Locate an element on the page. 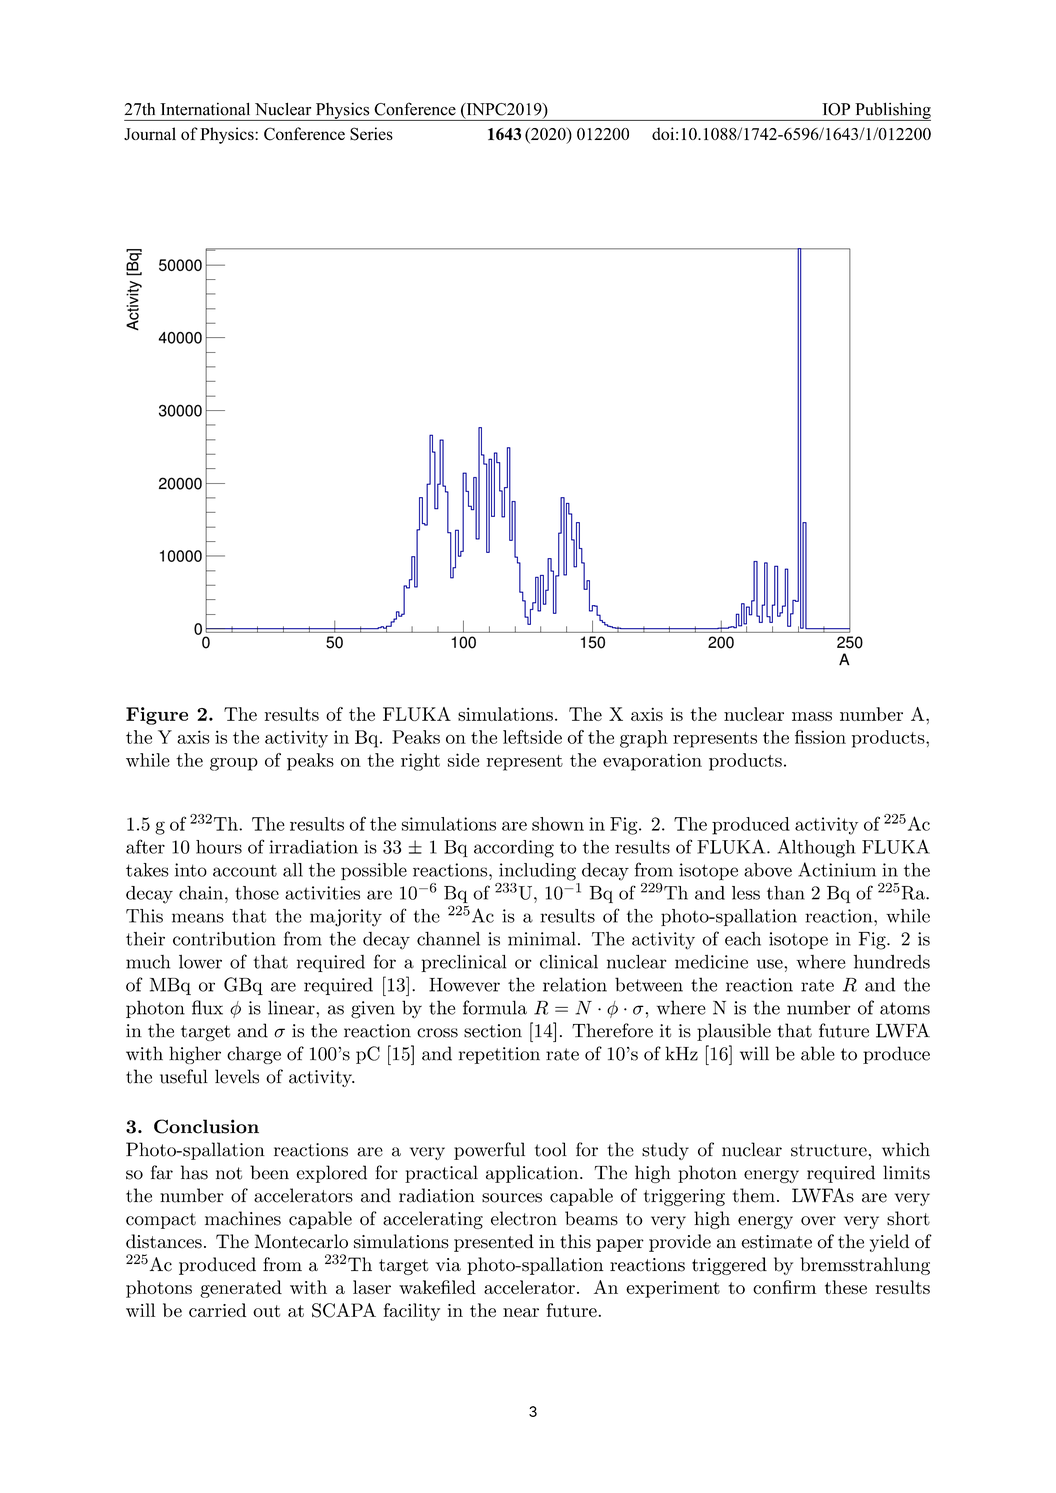 This image has height=1493, width=1056. Series is located at coordinates (371, 134).
